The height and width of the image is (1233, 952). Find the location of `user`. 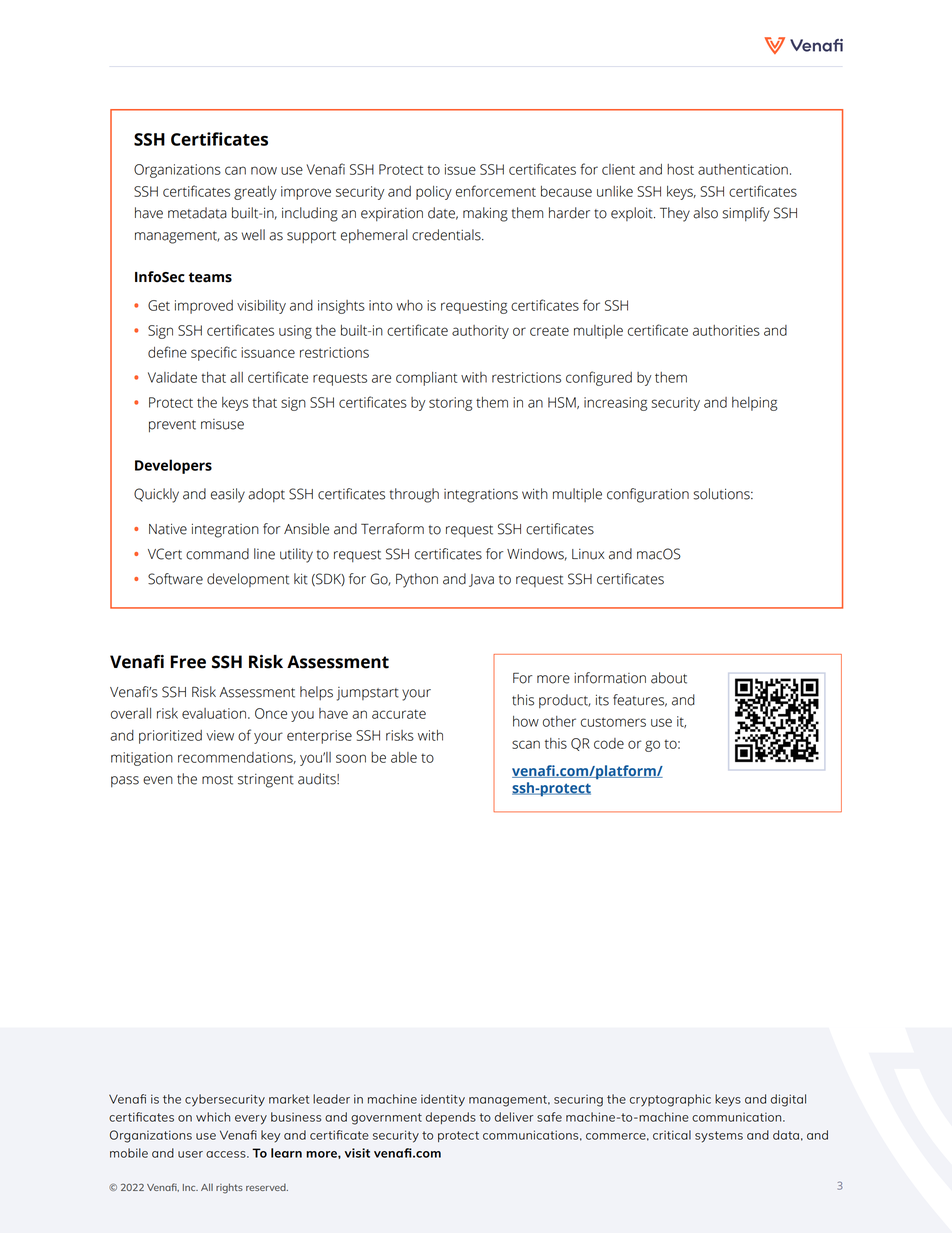

user is located at coordinates (190, 1154).
